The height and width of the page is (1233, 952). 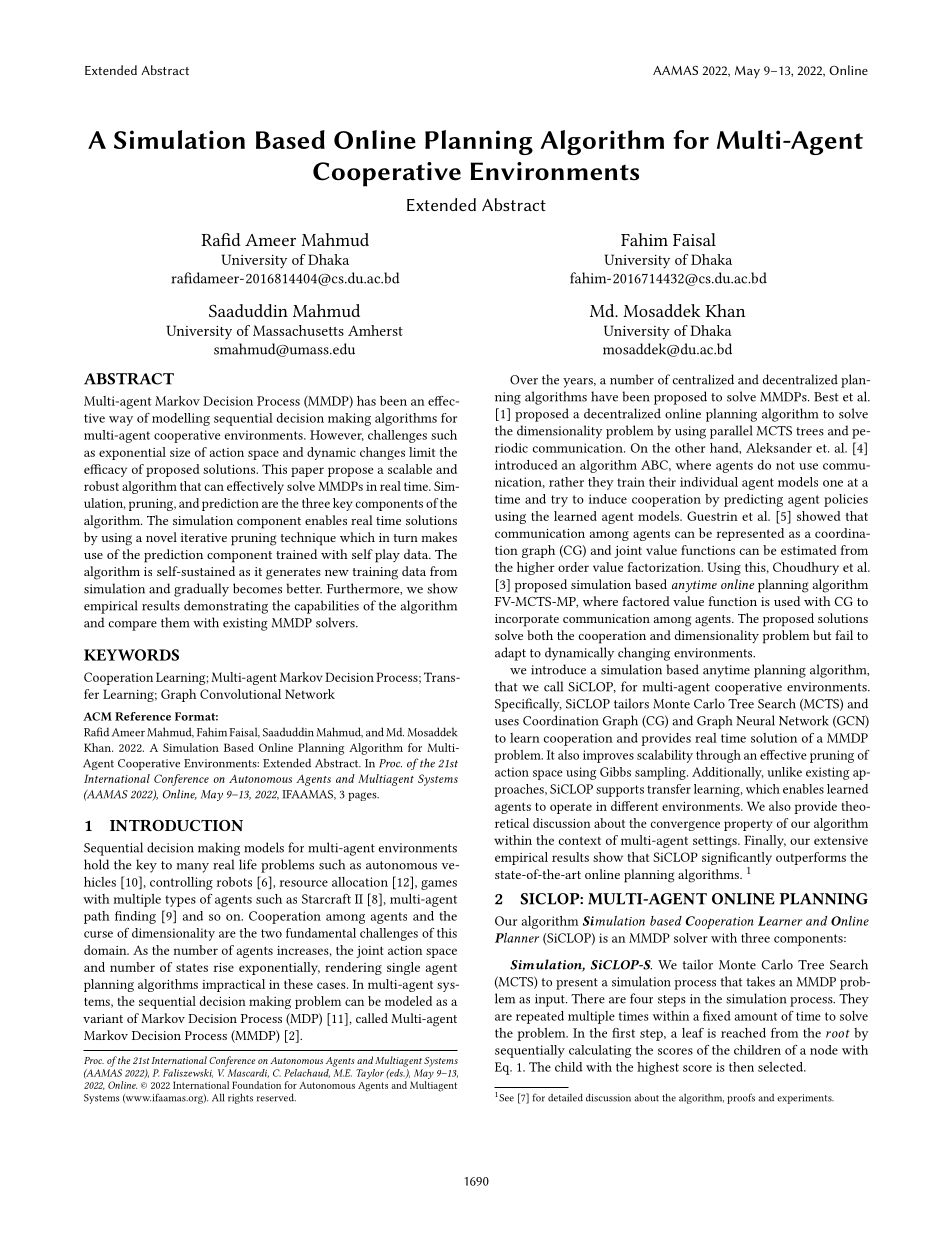 What do you see at coordinates (524, 380) in the page?
I see `Over` at bounding box center [524, 380].
